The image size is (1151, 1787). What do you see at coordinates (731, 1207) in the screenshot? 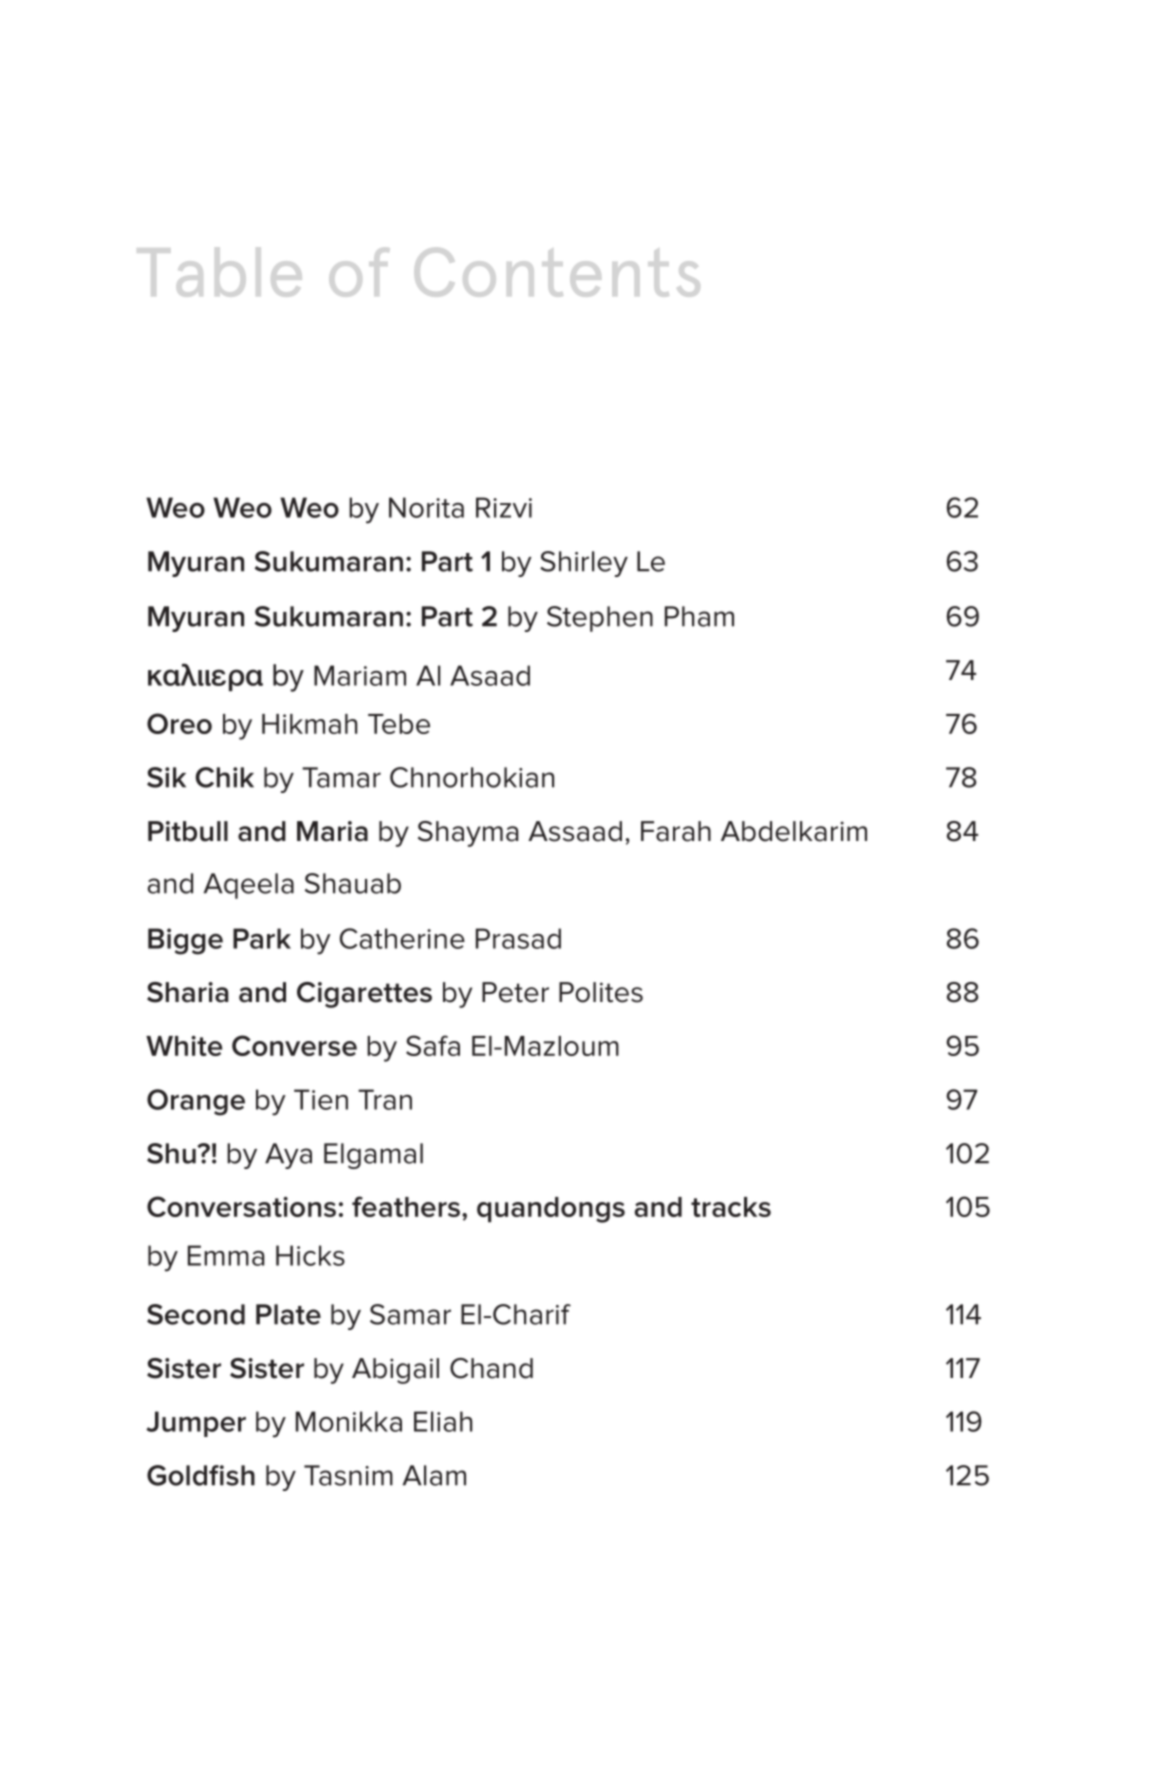
I see `tracks` at bounding box center [731, 1207].
